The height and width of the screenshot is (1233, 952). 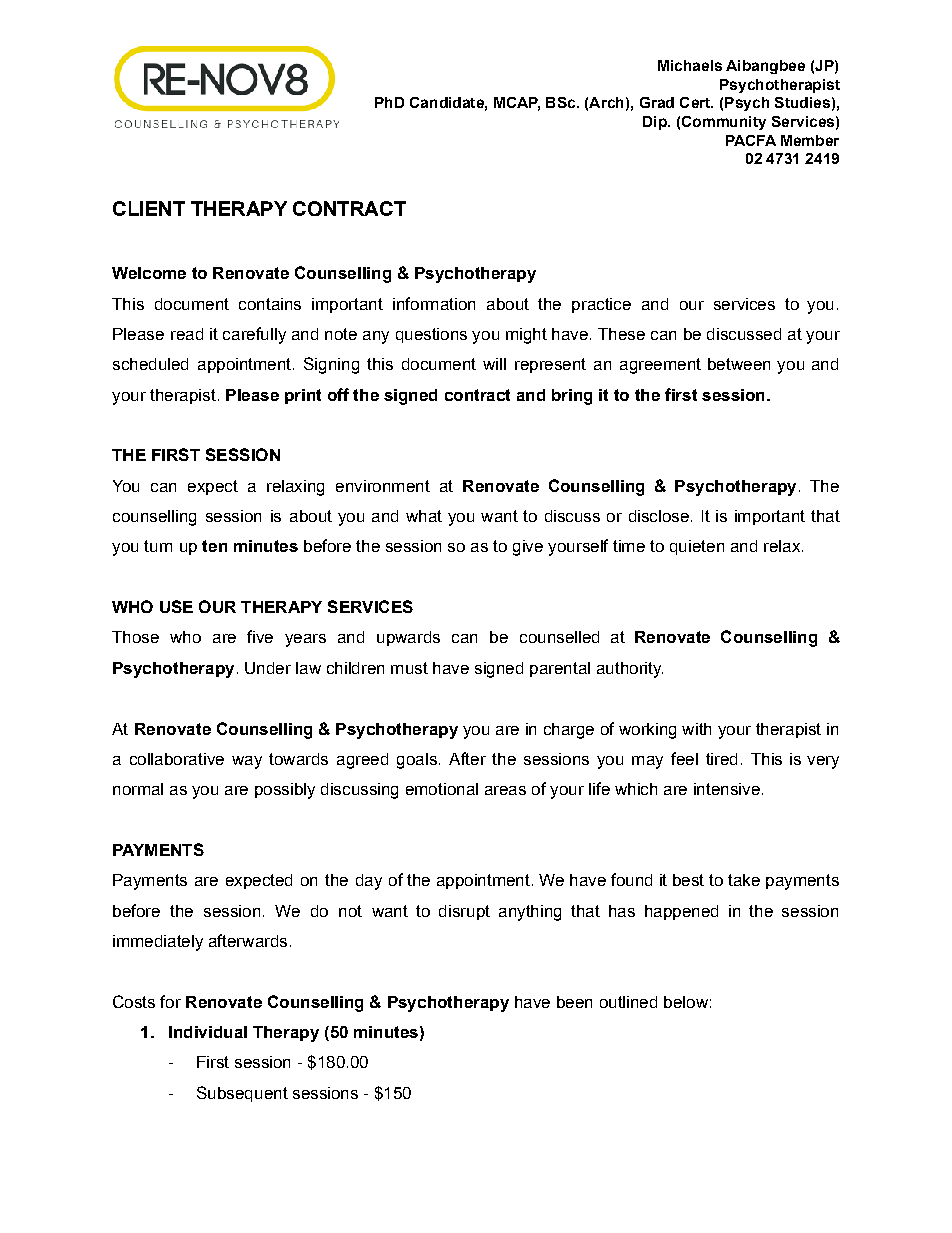 What do you see at coordinates (697, 547) in the screenshot?
I see `quieten` at bounding box center [697, 547].
